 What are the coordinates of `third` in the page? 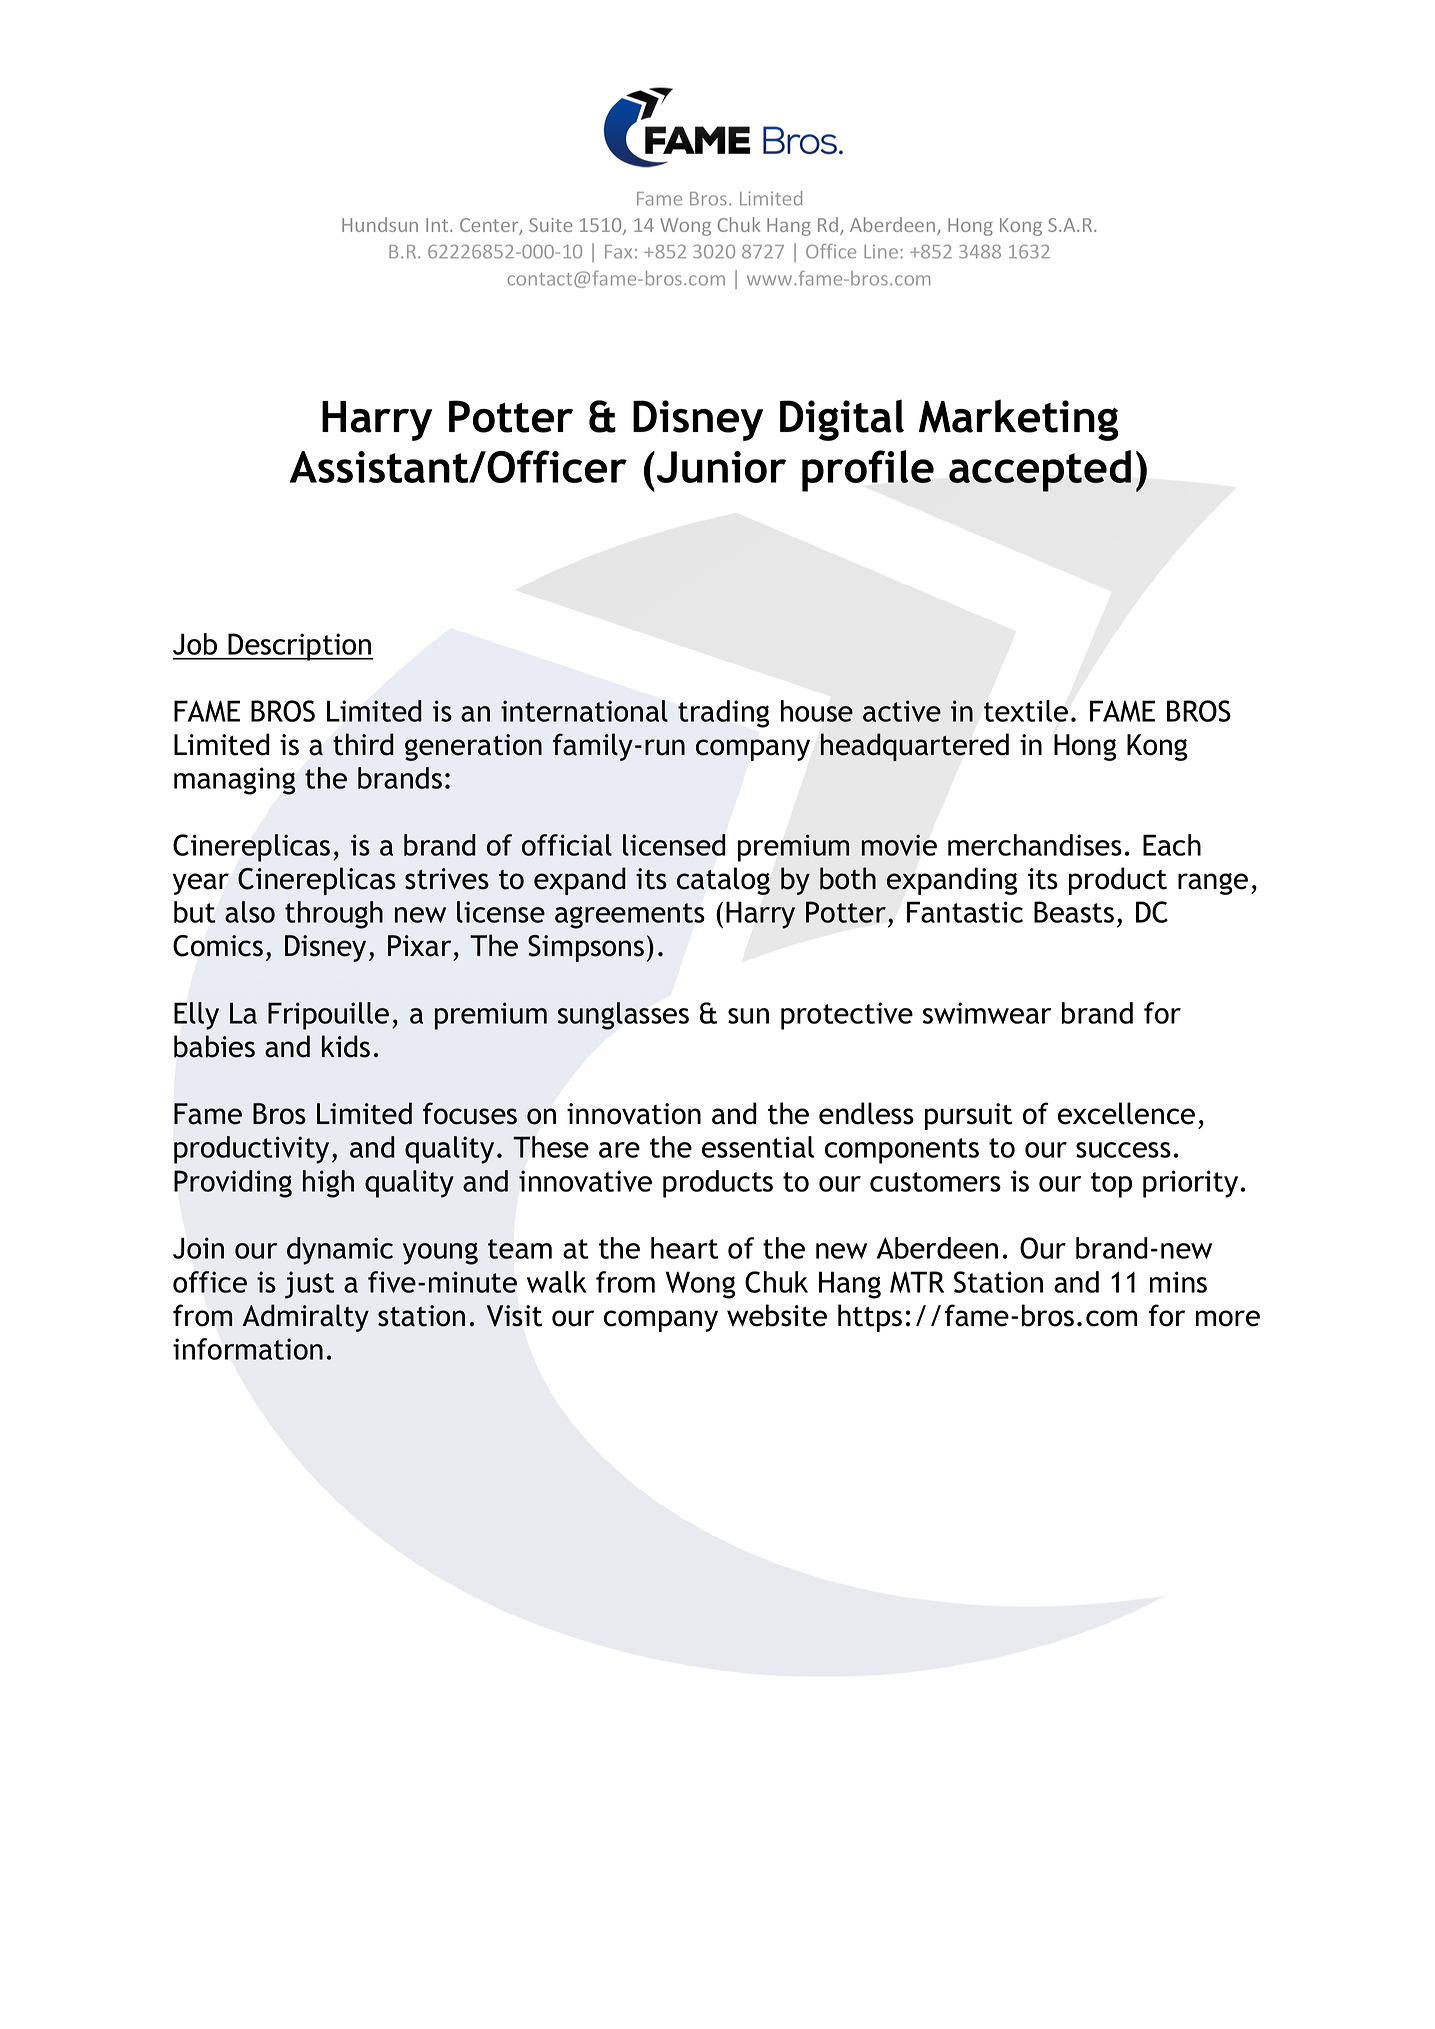 It's located at (363, 744).
